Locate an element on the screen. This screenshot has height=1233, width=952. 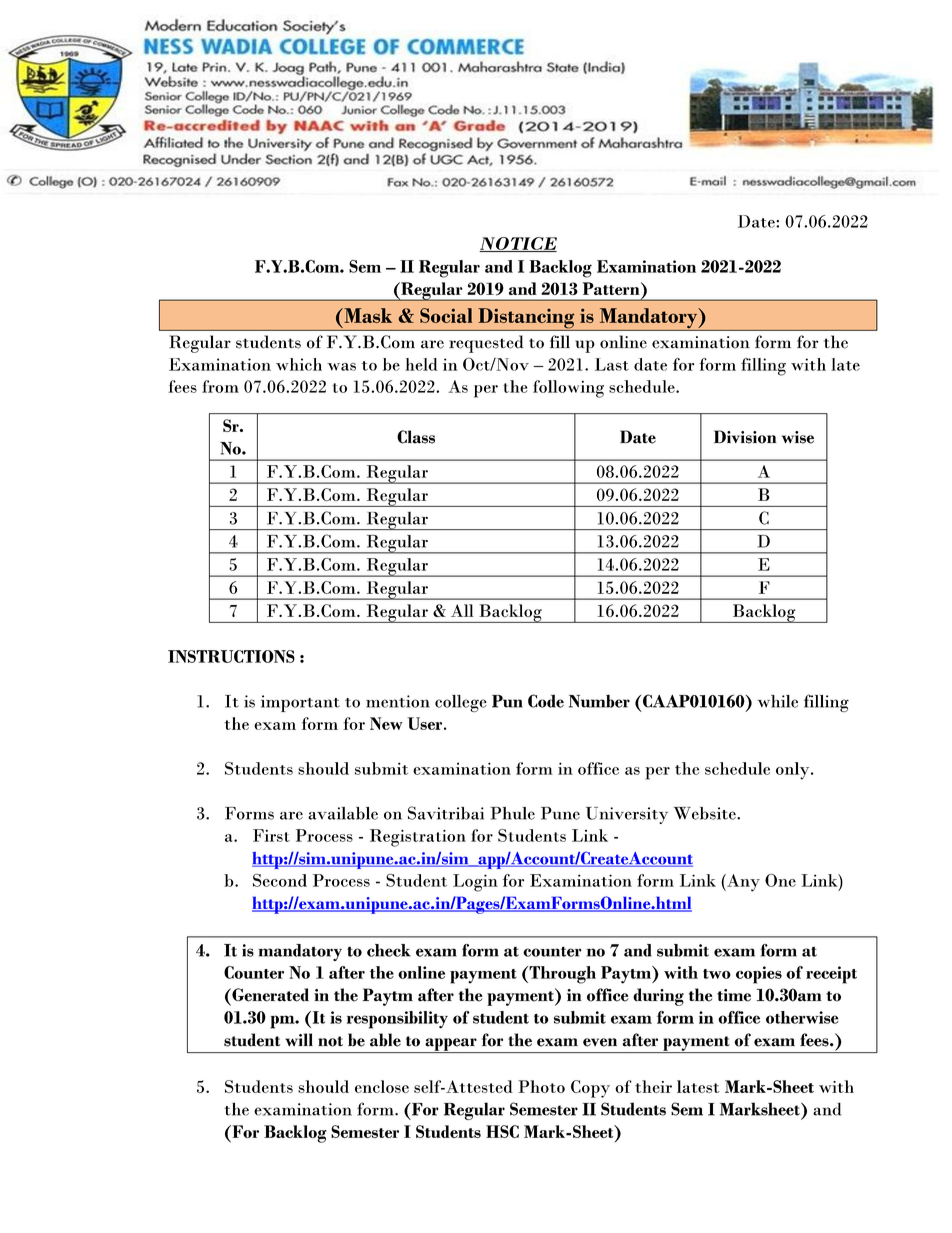
NOTICE is located at coordinates (518, 244).
